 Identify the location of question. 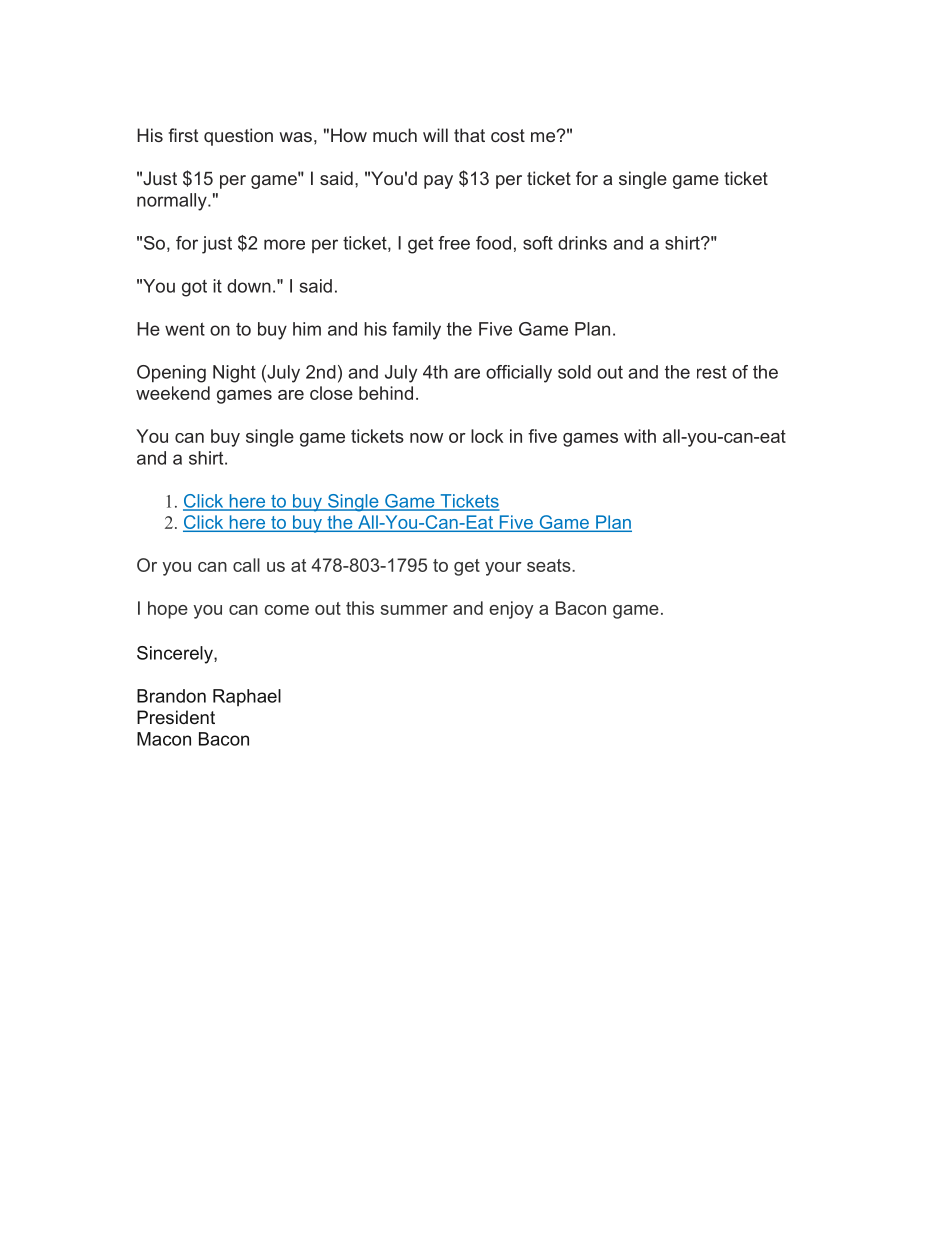
(238, 137).
